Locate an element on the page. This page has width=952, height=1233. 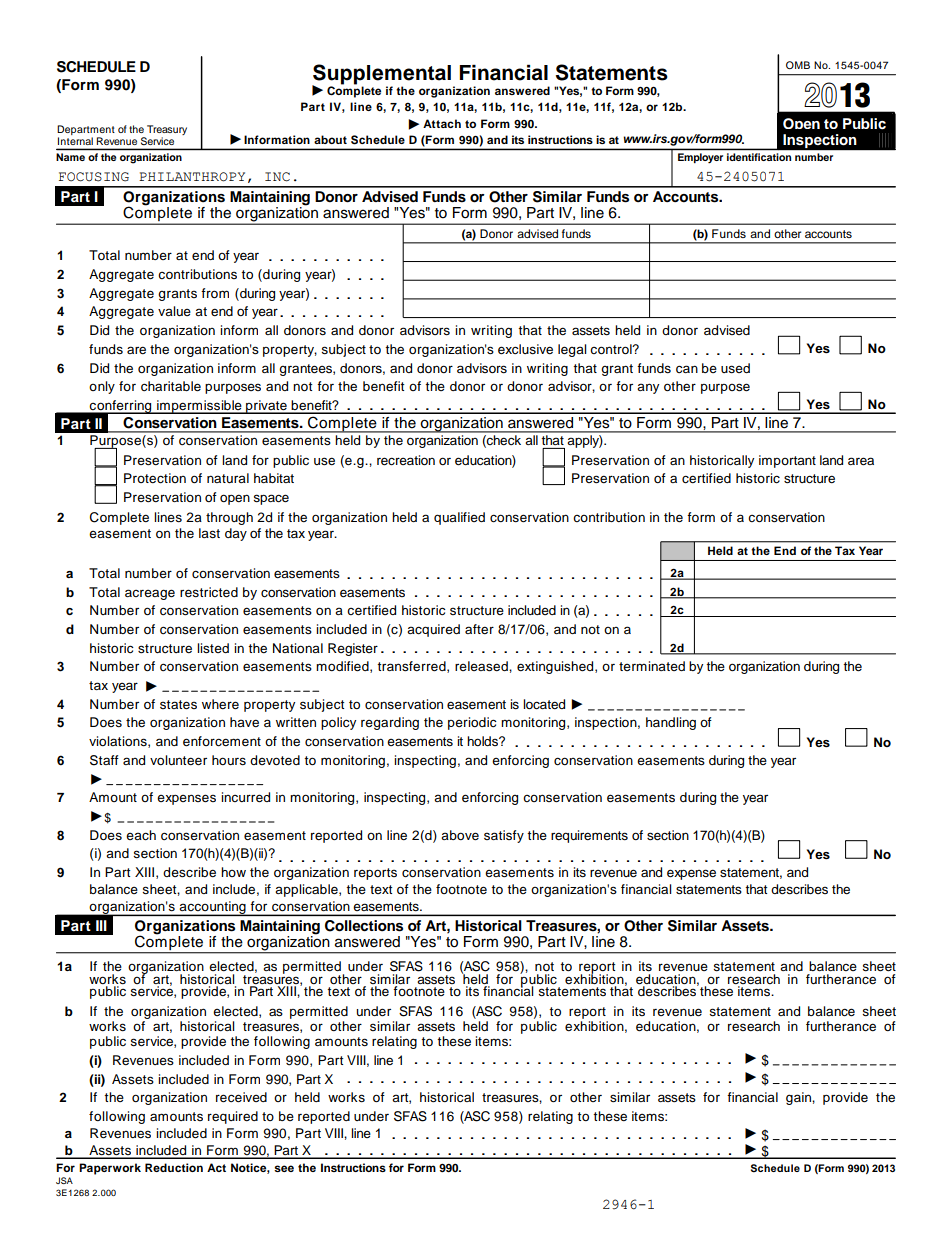
see is located at coordinates (284, 1168).
